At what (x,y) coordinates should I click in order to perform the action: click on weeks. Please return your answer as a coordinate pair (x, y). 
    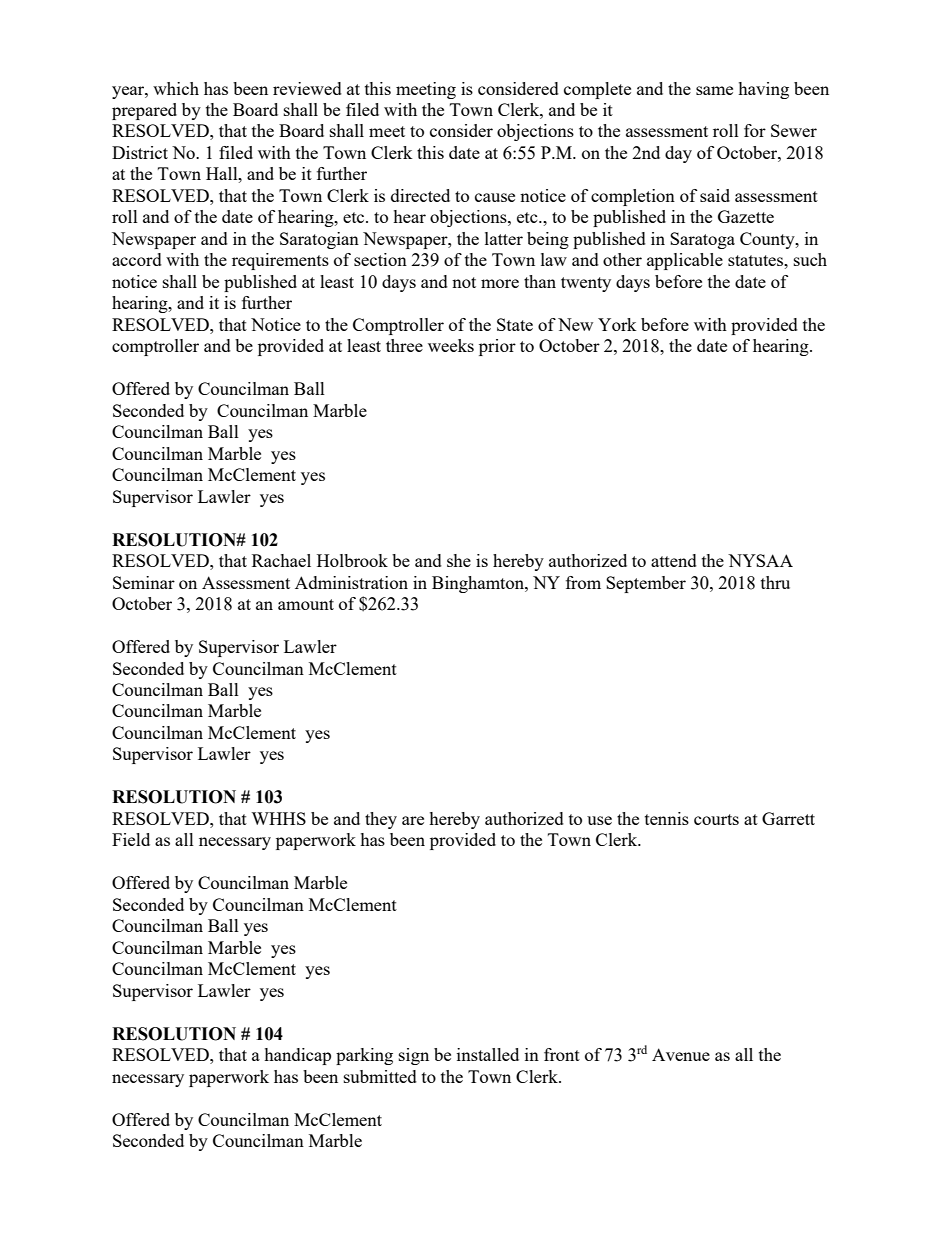
    Looking at the image, I should click on (451, 345).
